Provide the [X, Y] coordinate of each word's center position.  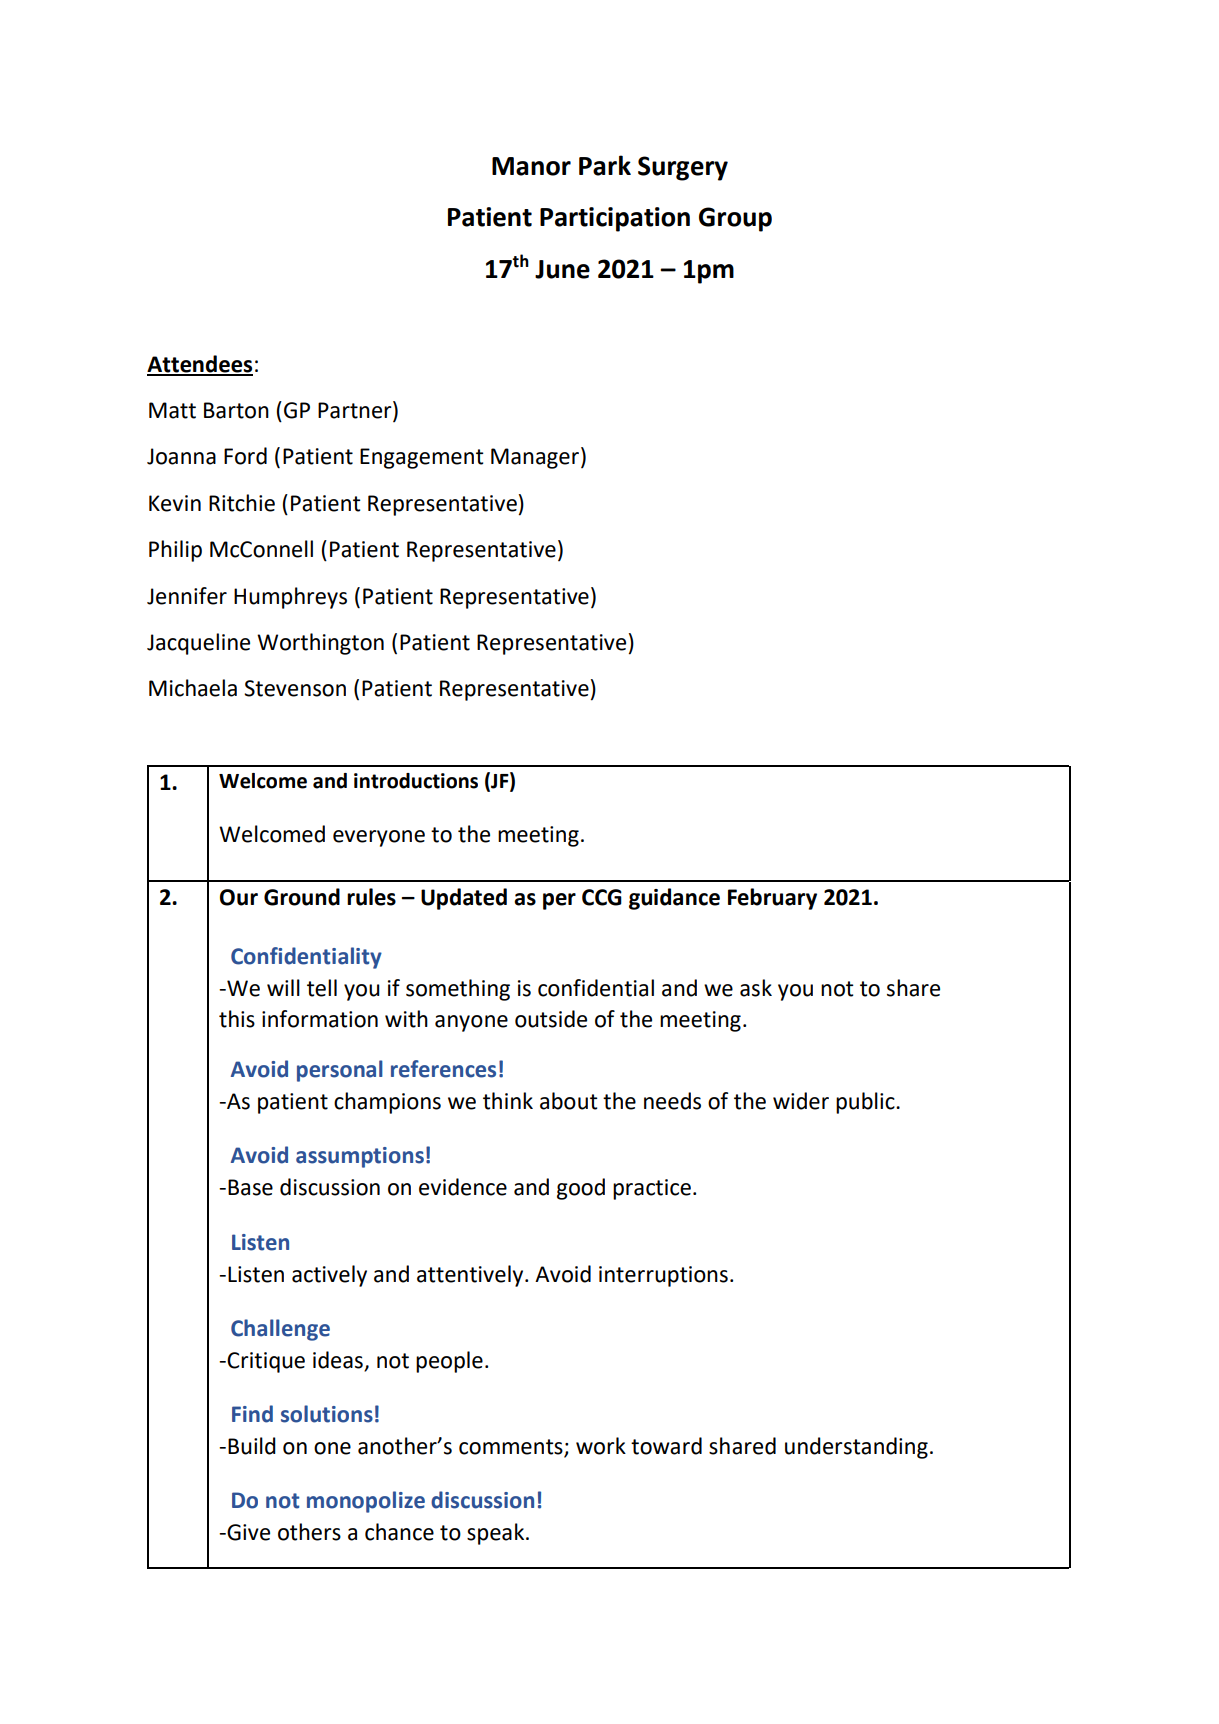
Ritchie [242, 503]
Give [248, 1532]
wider [801, 1101]
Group [735, 219]
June [562, 269]
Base [250, 1187]
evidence [463, 1187]
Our [239, 897]
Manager [535, 458]
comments [512, 1448]
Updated [464, 899]
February [772, 899]
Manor [531, 166]
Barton [236, 410]
